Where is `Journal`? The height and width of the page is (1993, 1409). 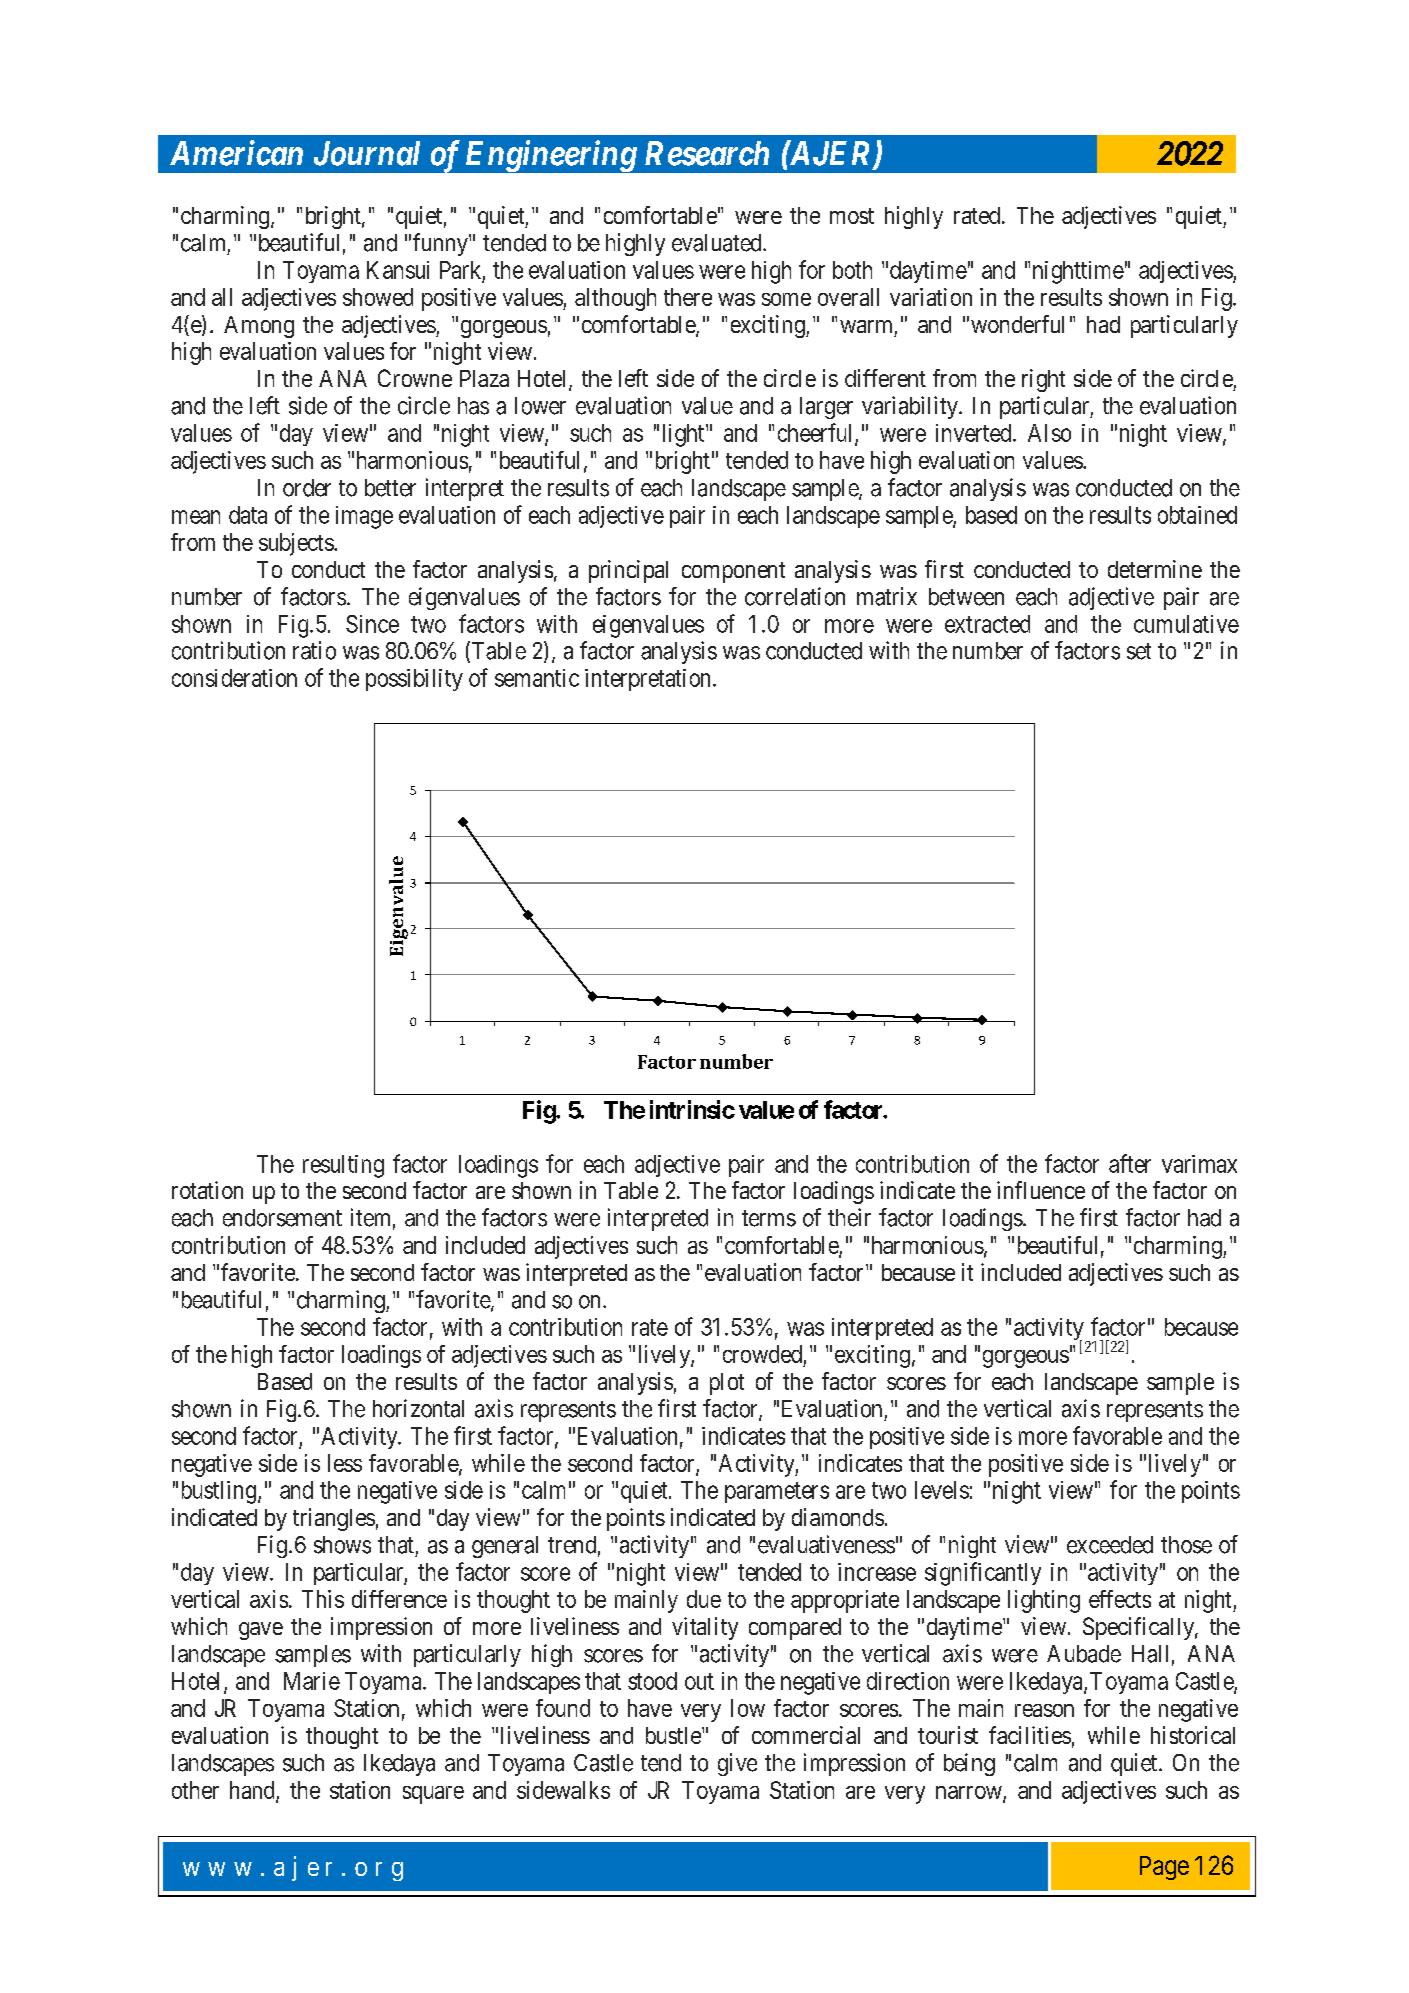
Journal is located at coordinates (367, 153).
